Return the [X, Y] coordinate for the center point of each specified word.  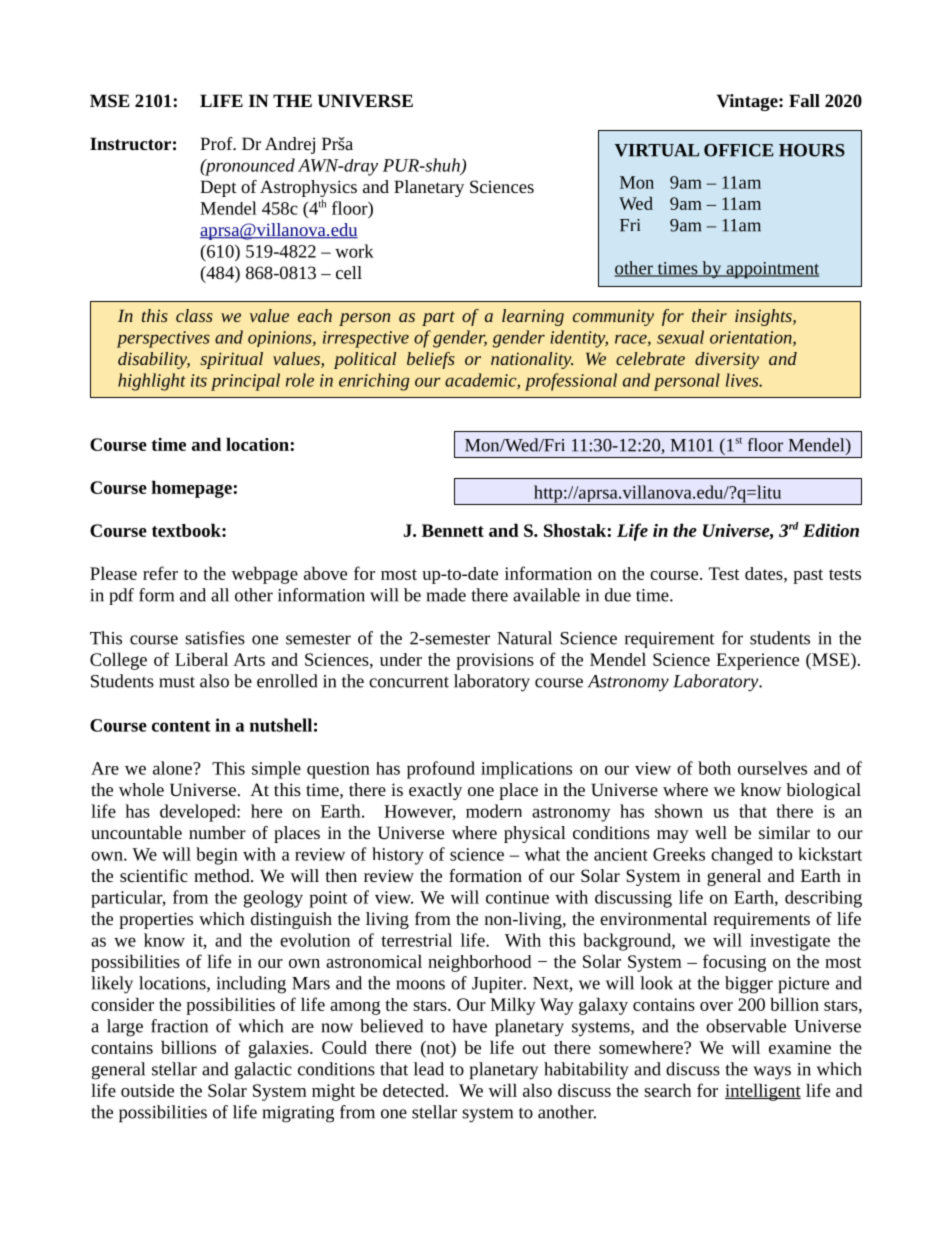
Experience [757, 661]
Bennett [453, 530]
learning [533, 317]
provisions [495, 661]
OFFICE [739, 150]
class [194, 315]
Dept [218, 188]
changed [742, 856]
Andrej [290, 145]
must [177, 682]
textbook [187, 530]
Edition [831, 530]
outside [147, 1090]
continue [517, 897]
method [223, 875]
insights [764, 317]
